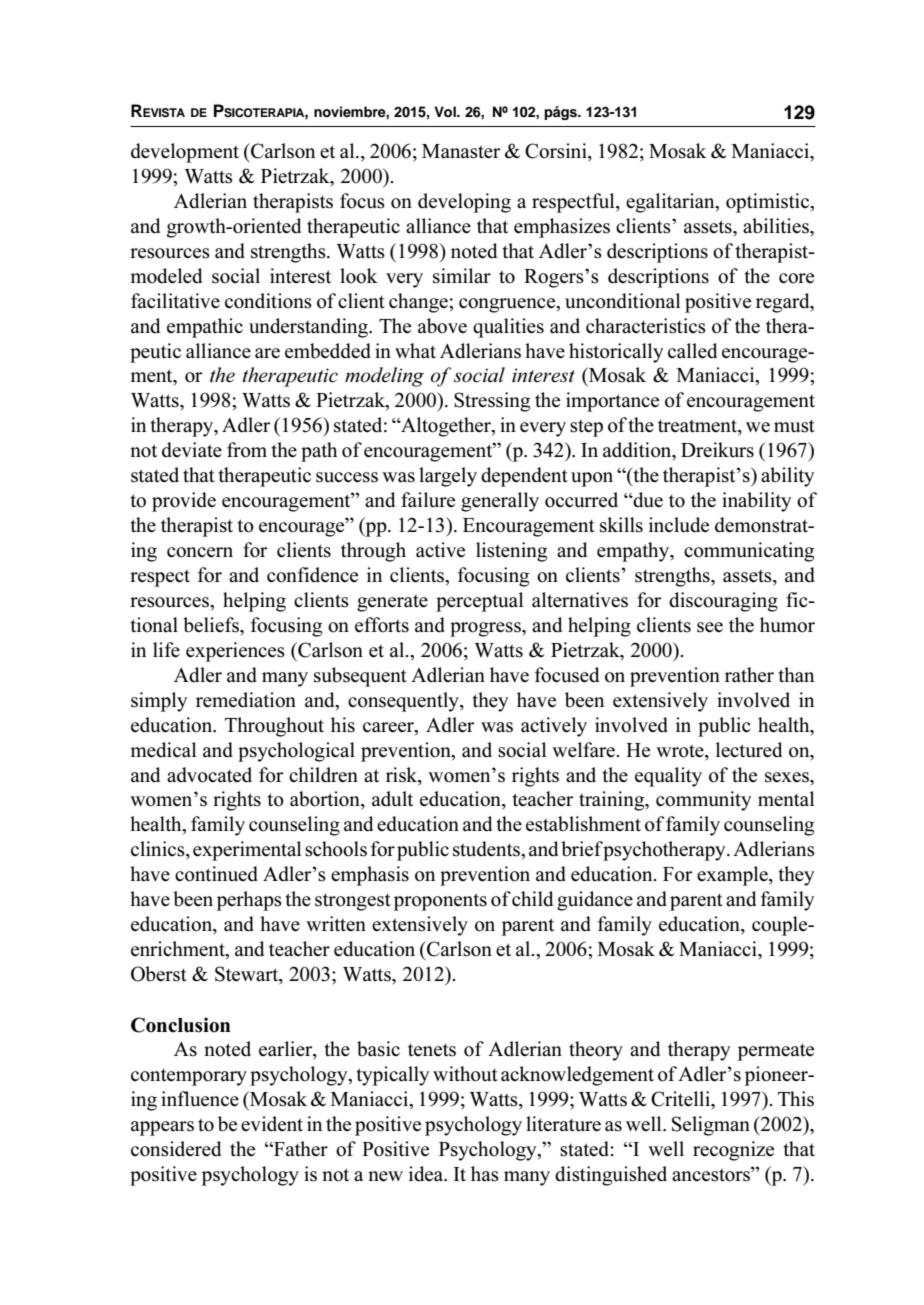 The image size is (924, 1305). What do you see at coordinates (777, 226) in the image?
I see `abilities` at bounding box center [777, 226].
